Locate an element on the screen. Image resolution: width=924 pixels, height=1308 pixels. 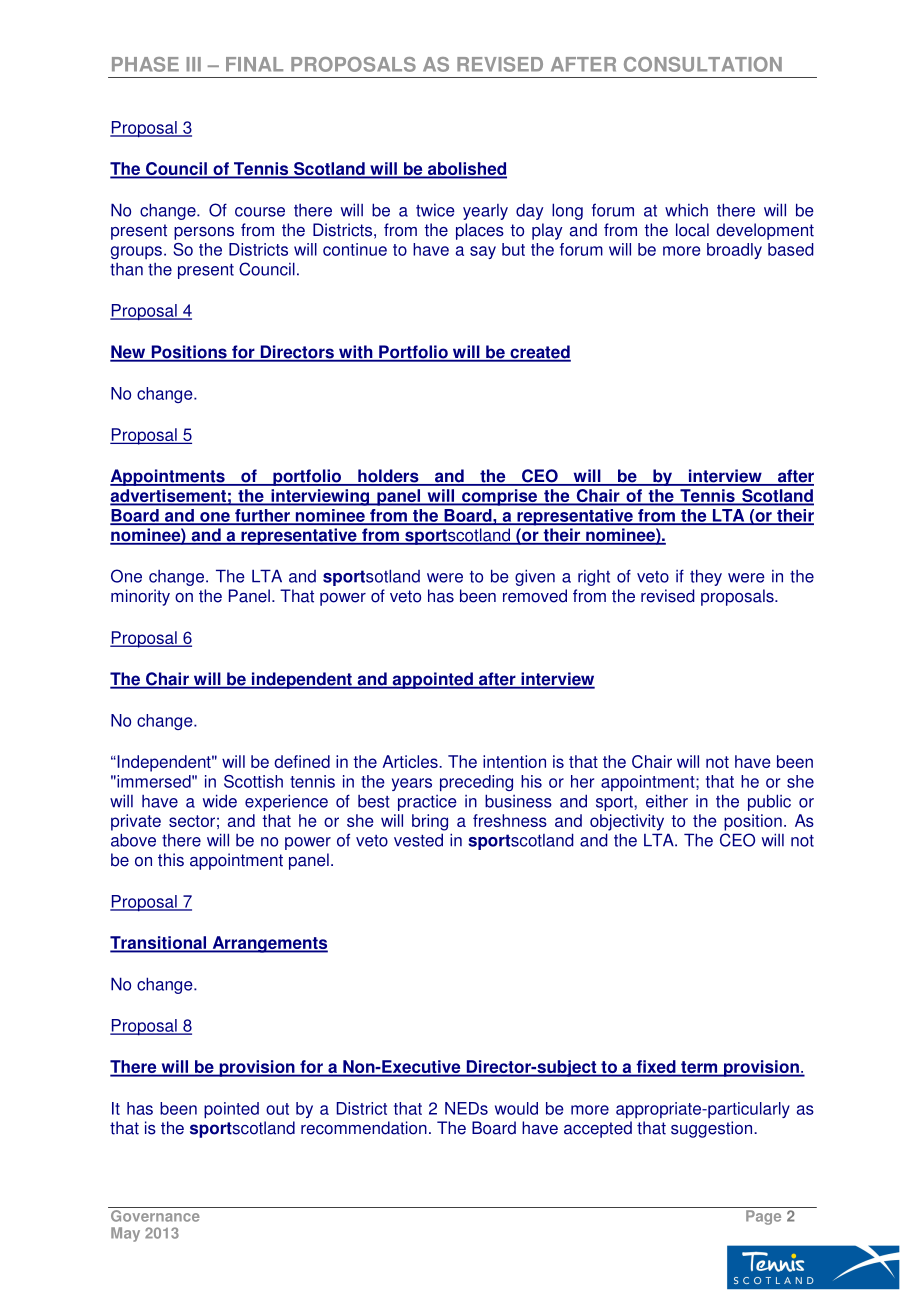
abolished is located at coordinates (466, 170).
